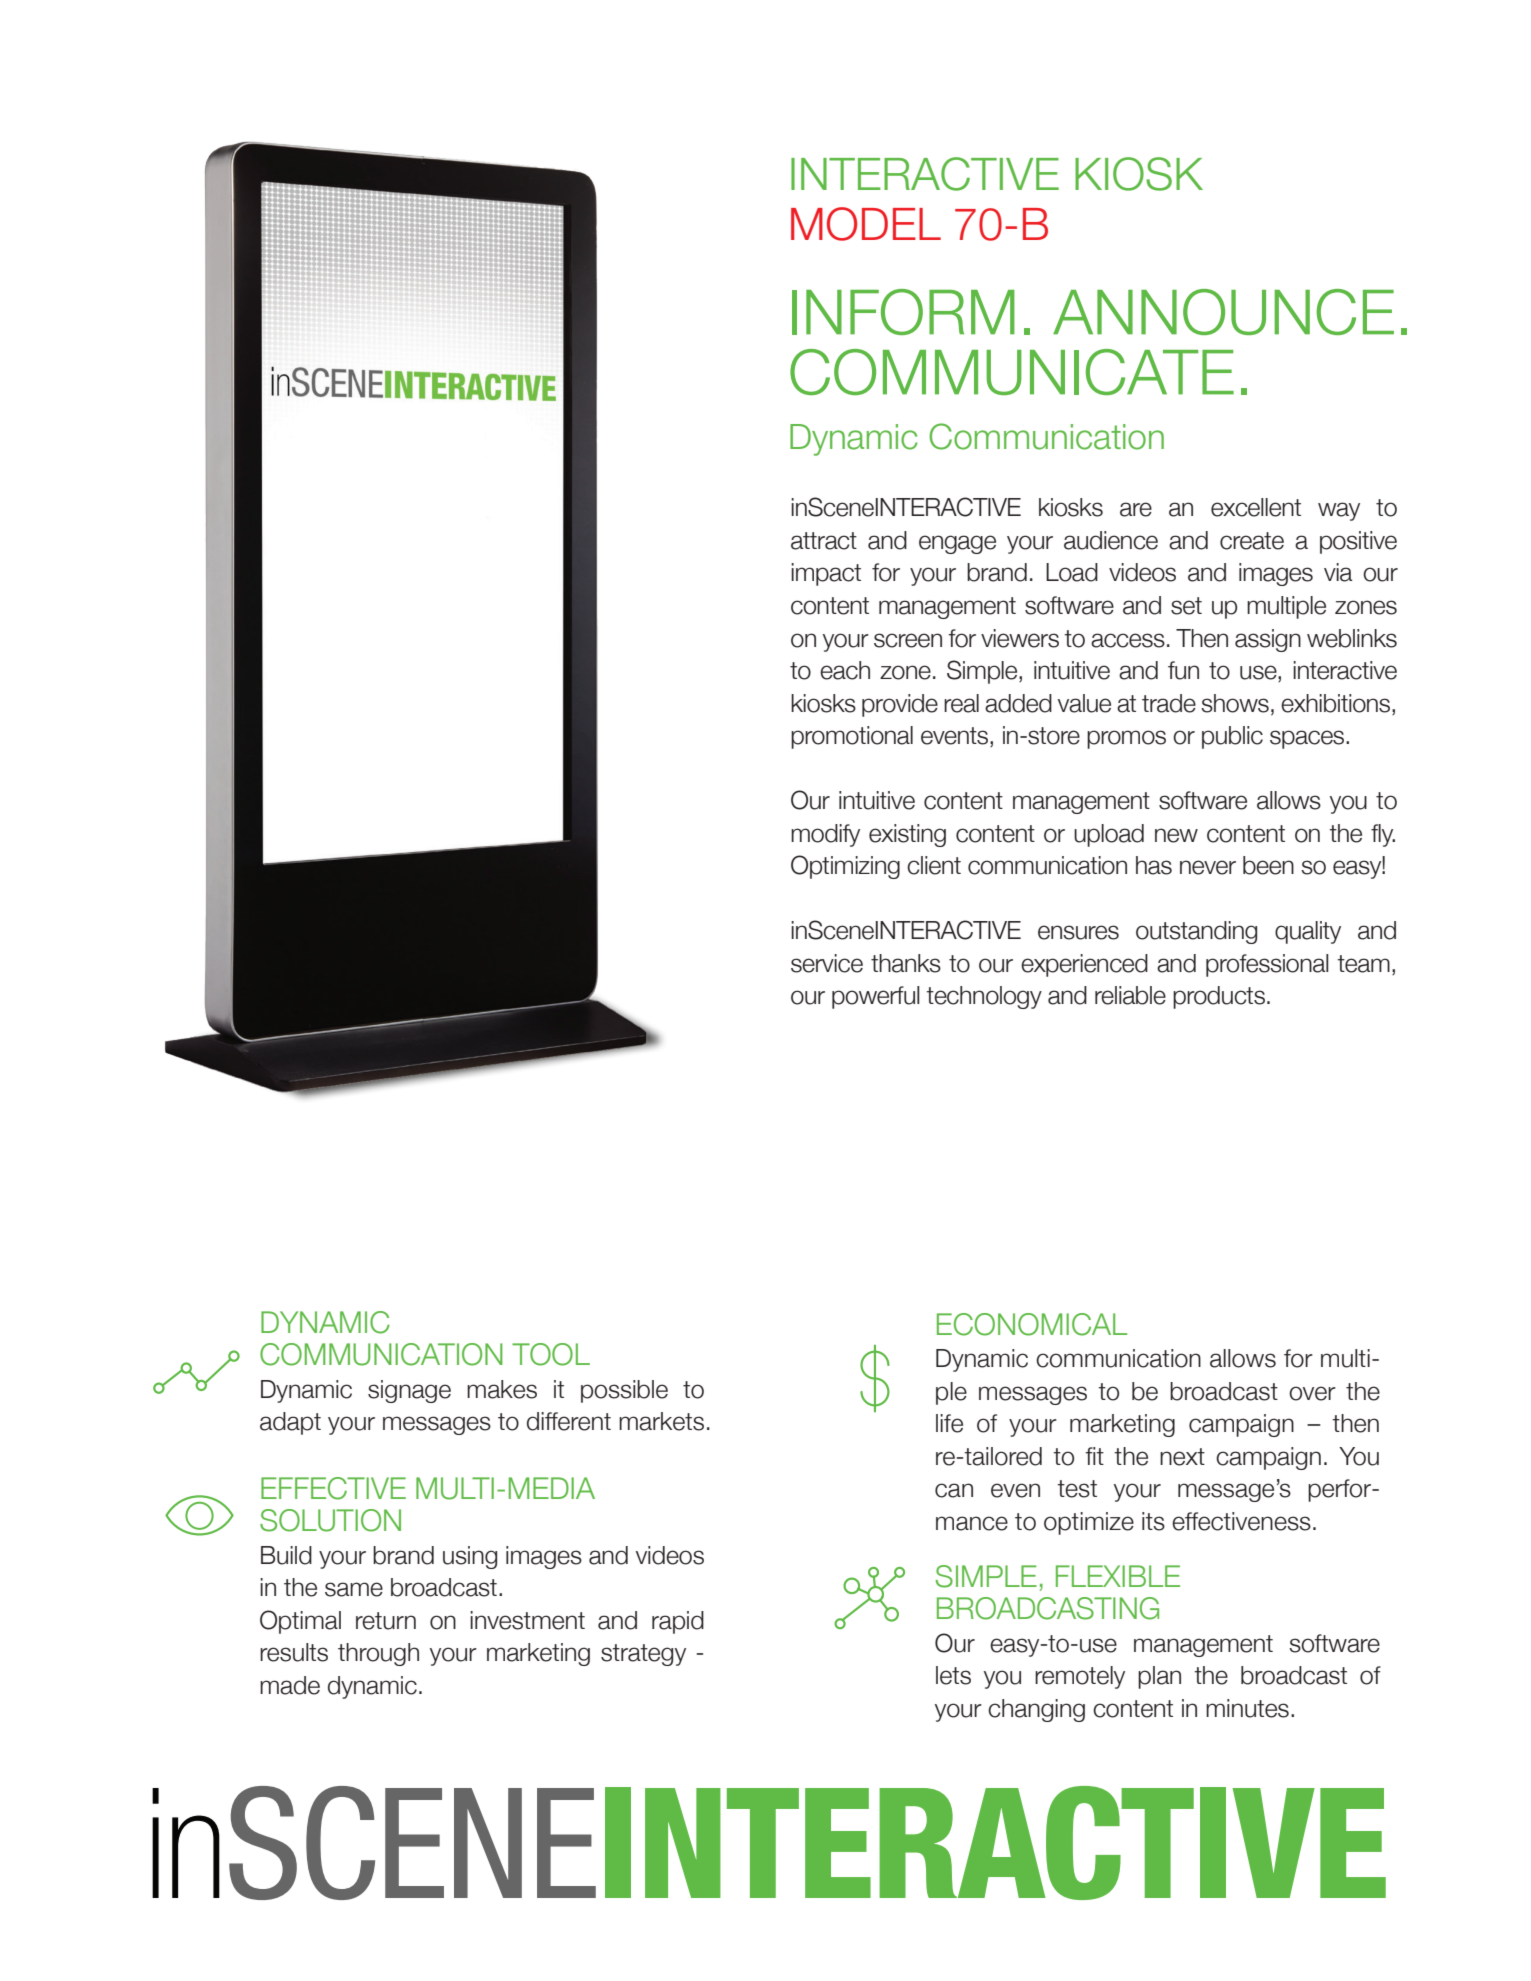 This page has height=1981, width=1531. I want to click on promotional, so click(852, 737).
